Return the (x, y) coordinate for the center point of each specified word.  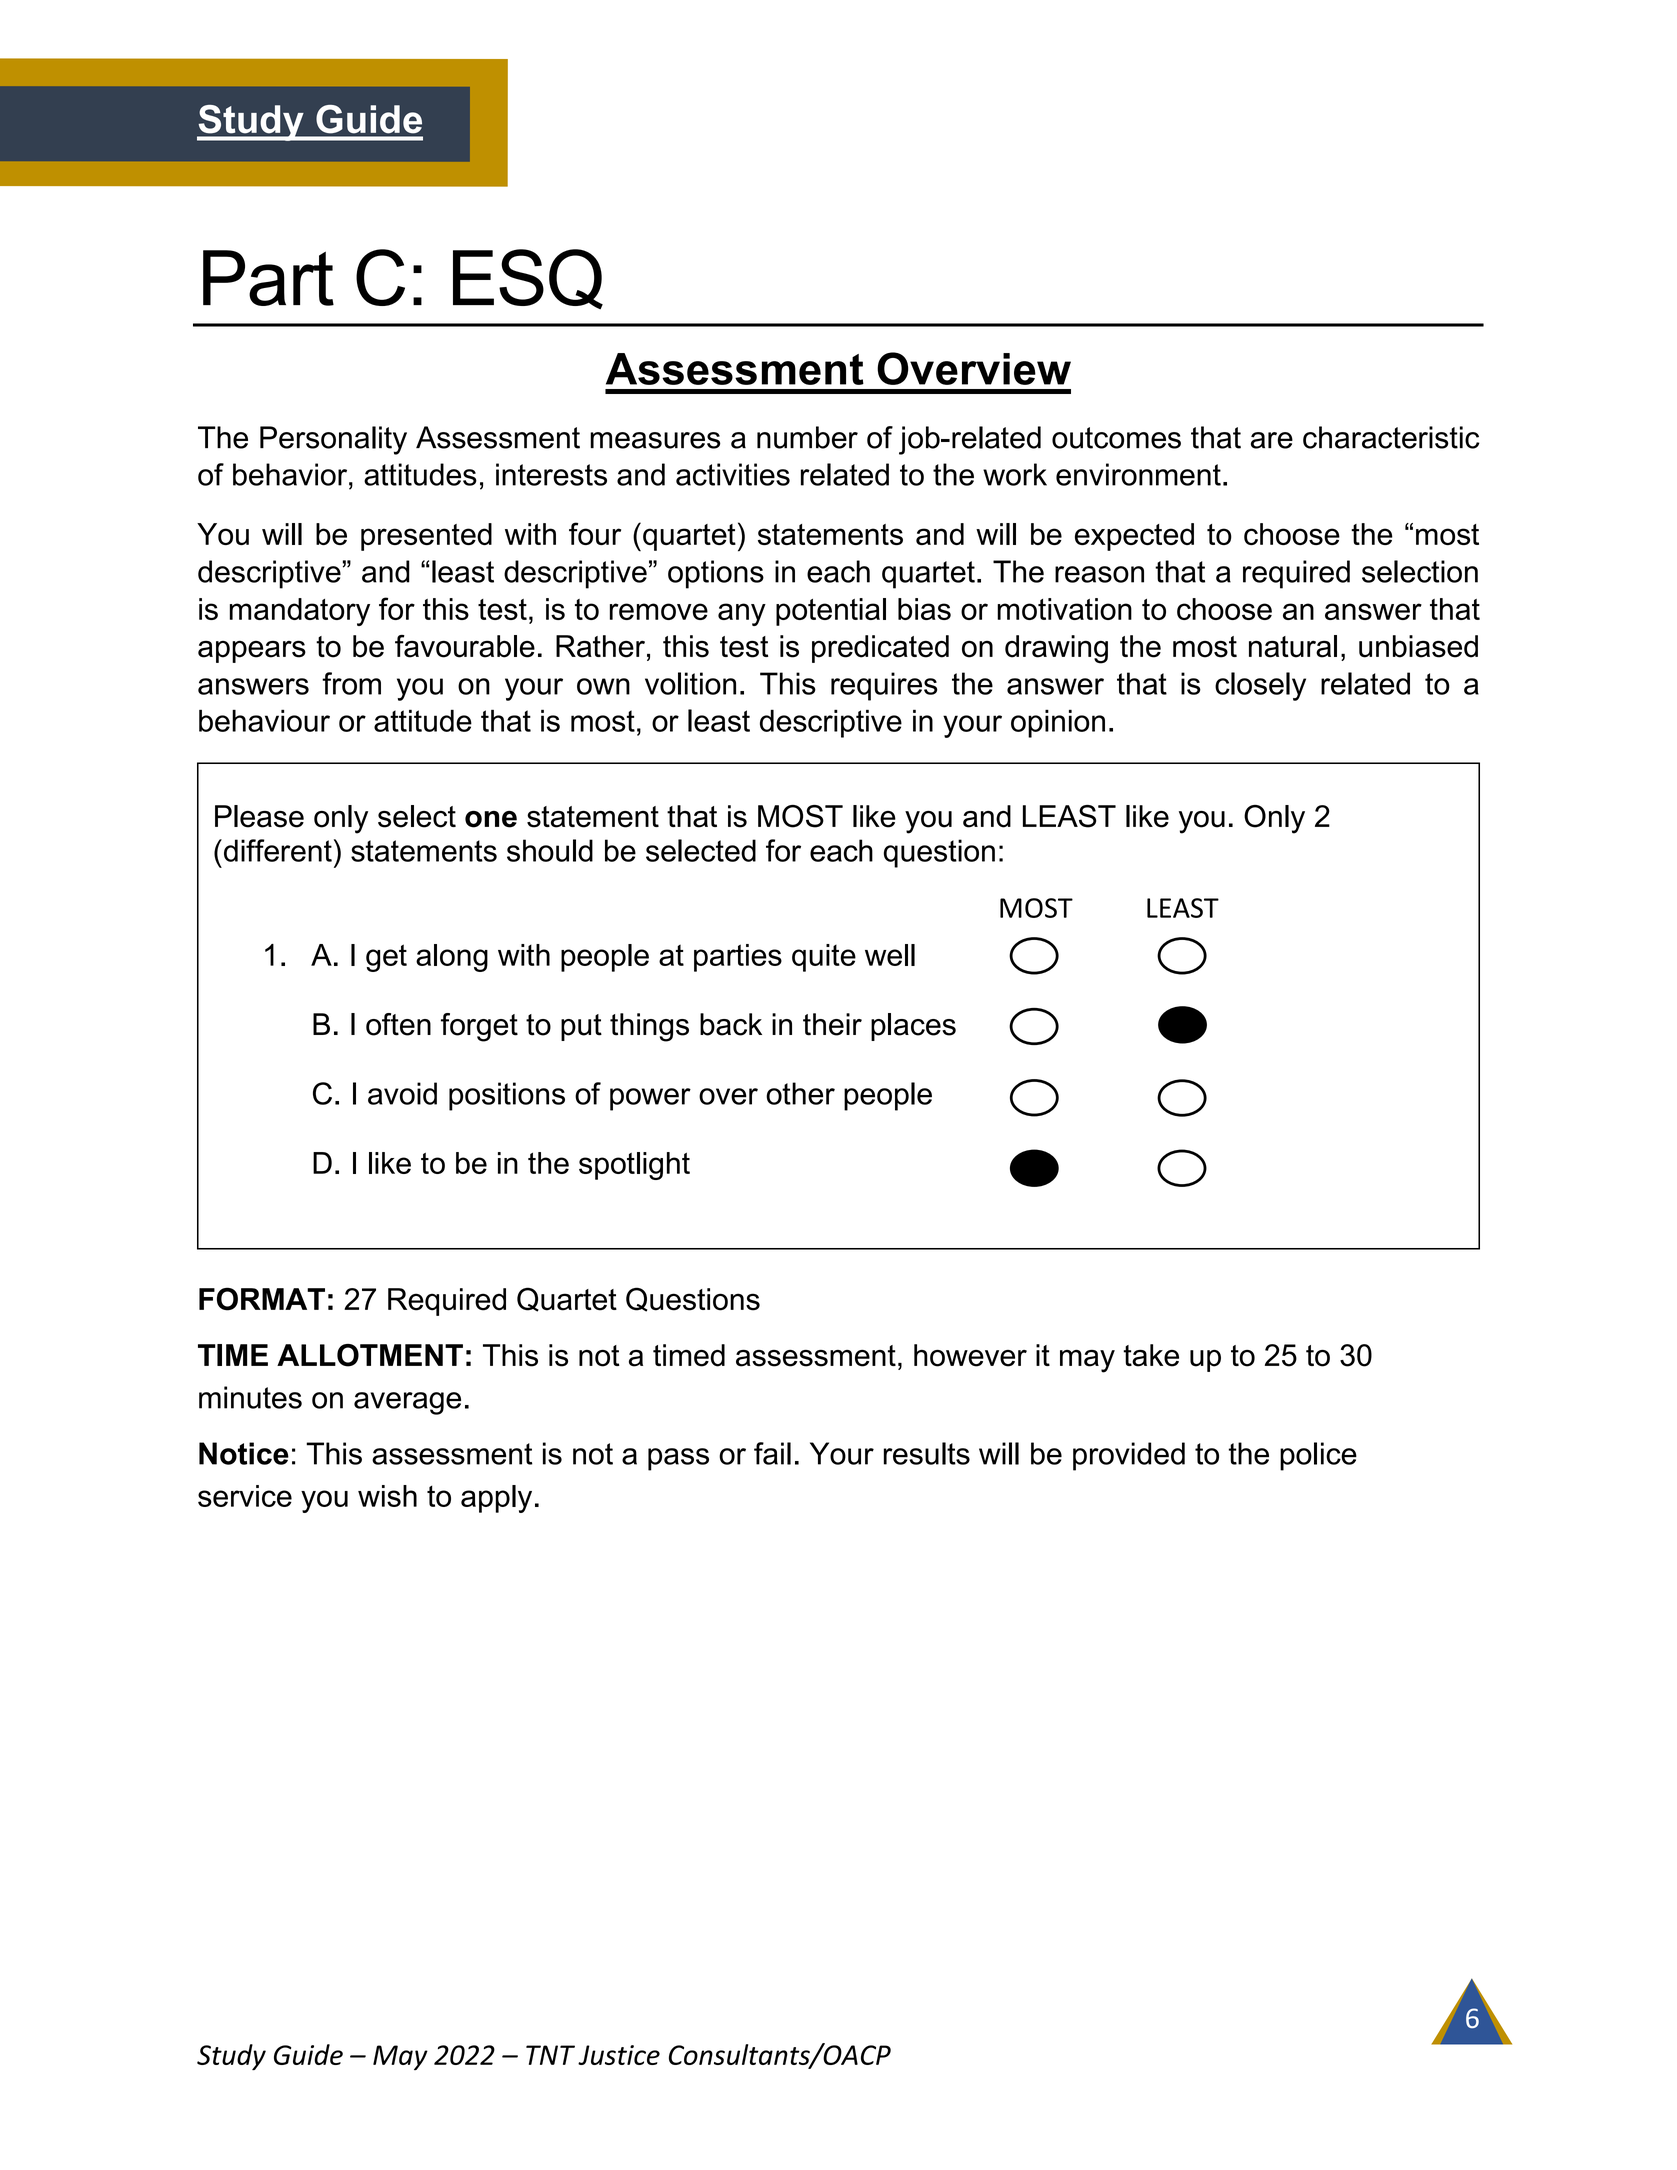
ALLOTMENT (370, 1355)
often (398, 1024)
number (807, 437)
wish (387, 1496)
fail (772, 1453)
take (1151, 1355)
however (970, 1355)
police (1318, 1456)
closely (1260, 686)
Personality (333, 440)
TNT (550, 2055)
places (913, 1027)
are (1272, 440)
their (832, 1024)
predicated (880, 649)
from (351, 683)
